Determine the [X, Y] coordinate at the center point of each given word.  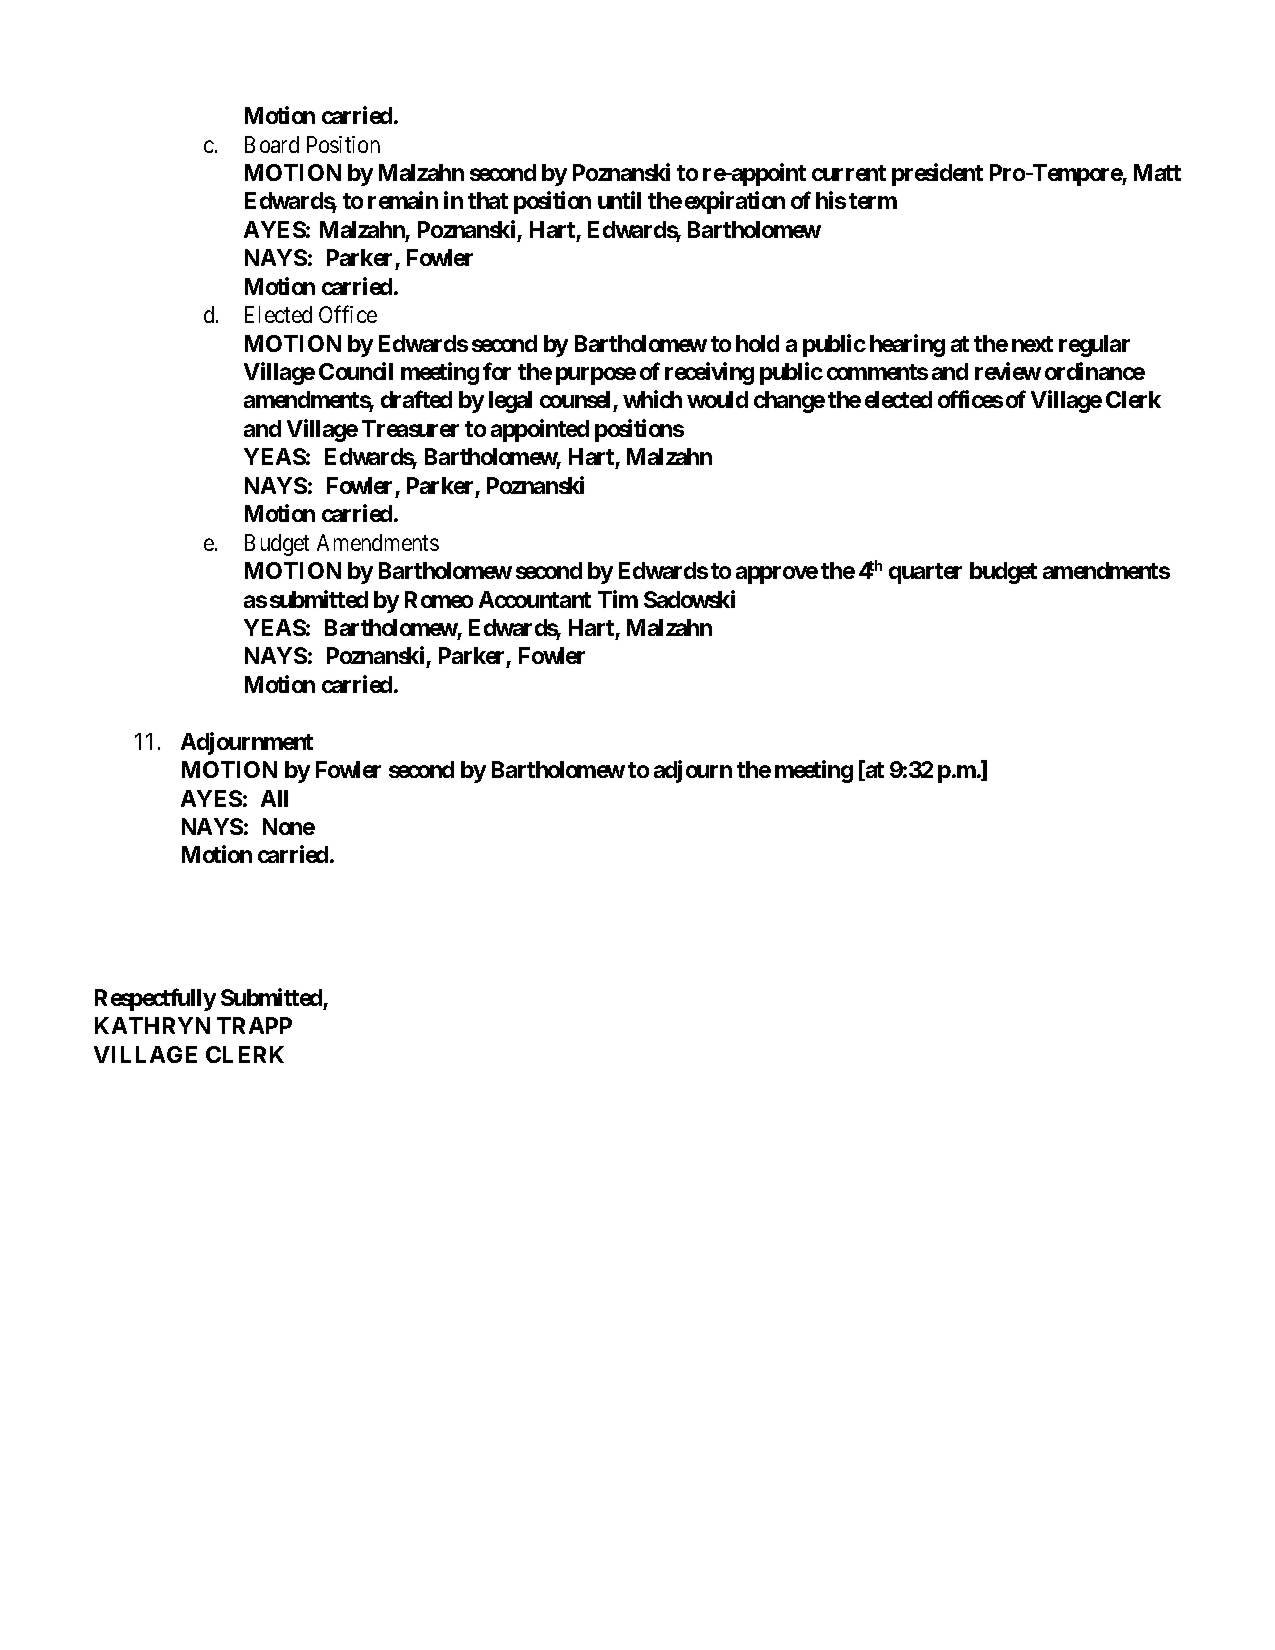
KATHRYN [152, 1025]
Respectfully [155, 999]
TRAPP [254, 1025]
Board [272, 144]
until [619, 200]
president [937, 174]
